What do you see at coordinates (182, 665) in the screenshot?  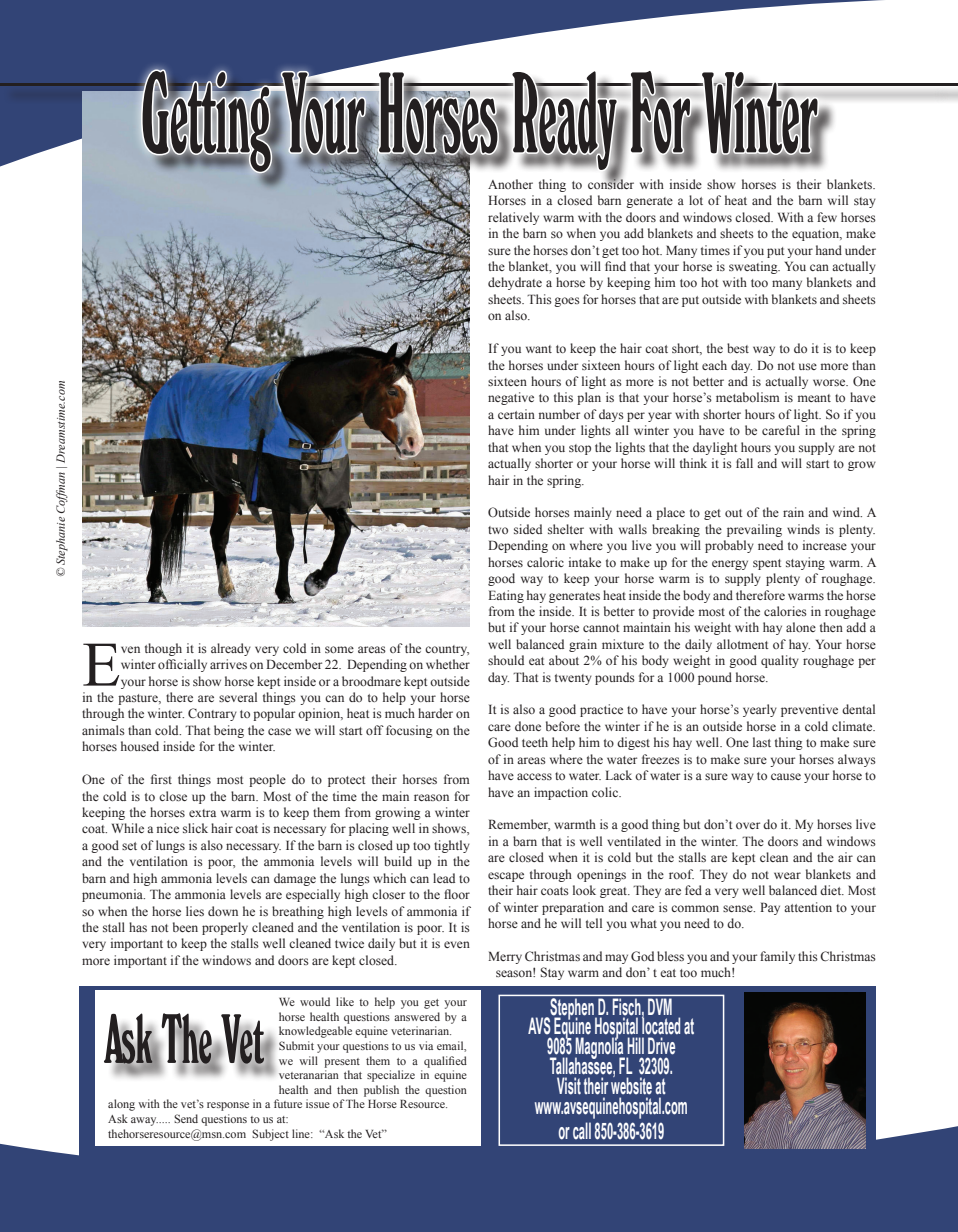 I see `officially` at bounding box center [182, 665].
